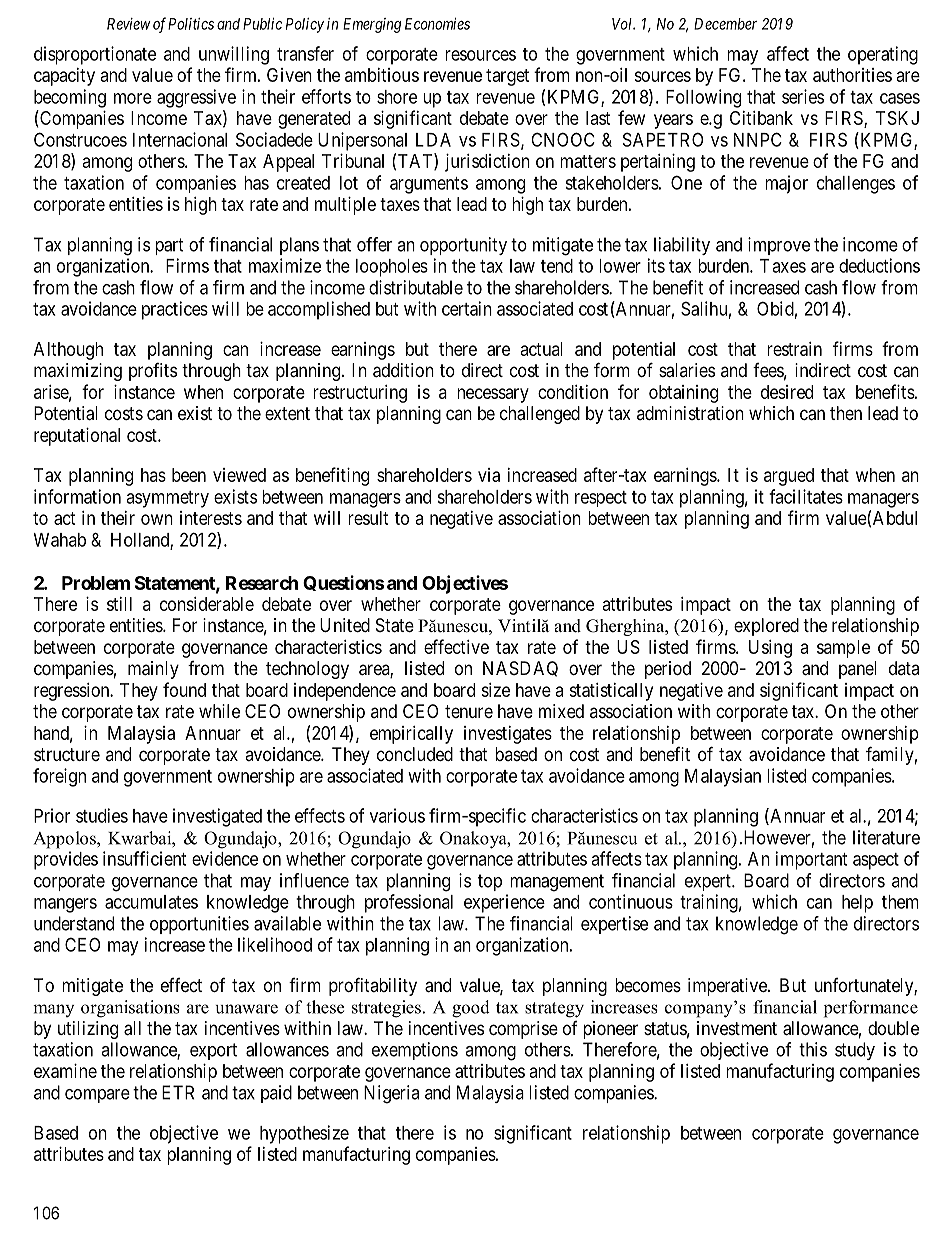 The width and height of the screenshot is (952, 1233). Describe the element at coordinates (102, 815) in the screenshot. I see `studies` at that location.
